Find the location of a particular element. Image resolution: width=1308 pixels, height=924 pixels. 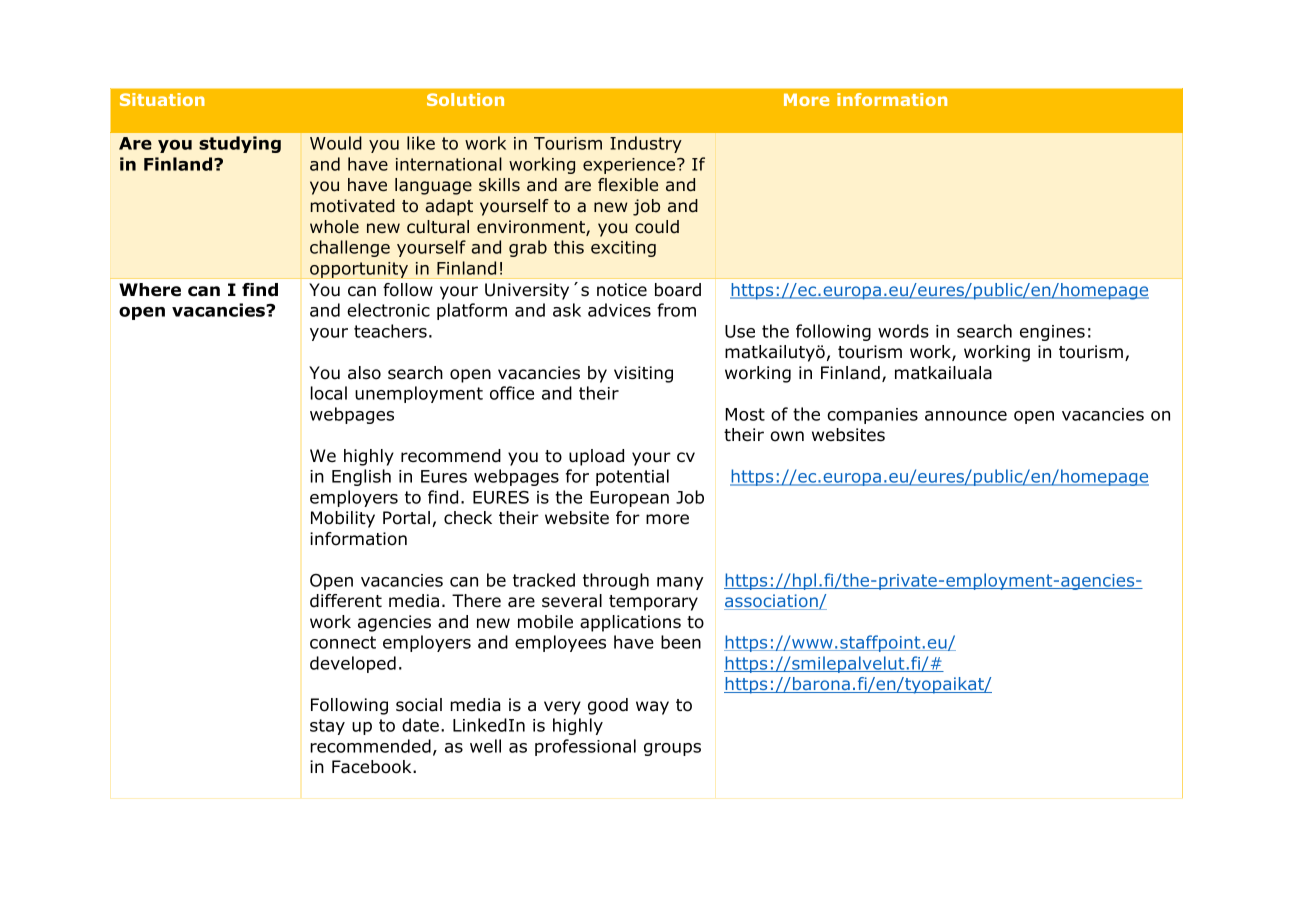

experience is located at coordinates (630, 166).
